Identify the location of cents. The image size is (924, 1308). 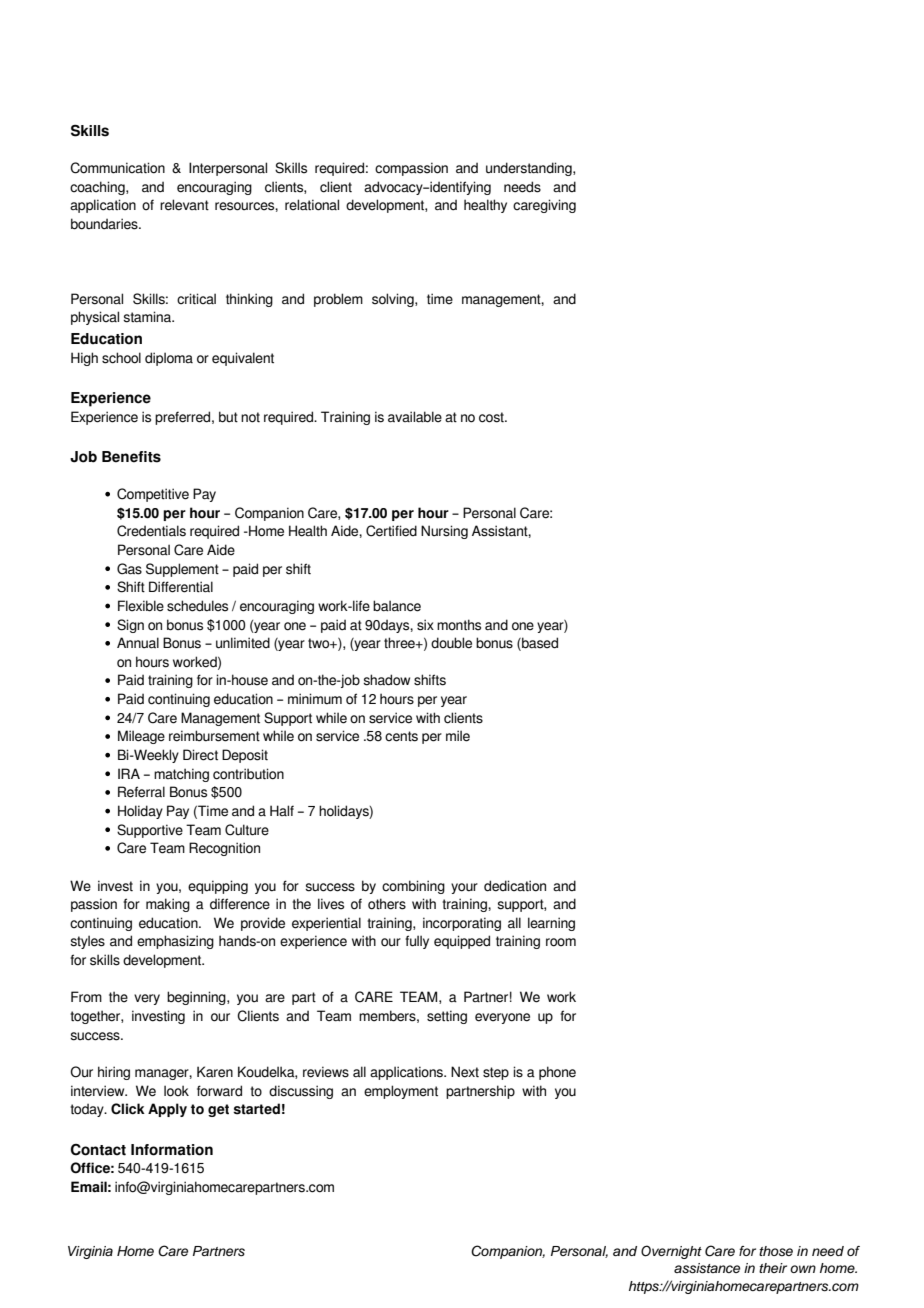
(401, 736).
